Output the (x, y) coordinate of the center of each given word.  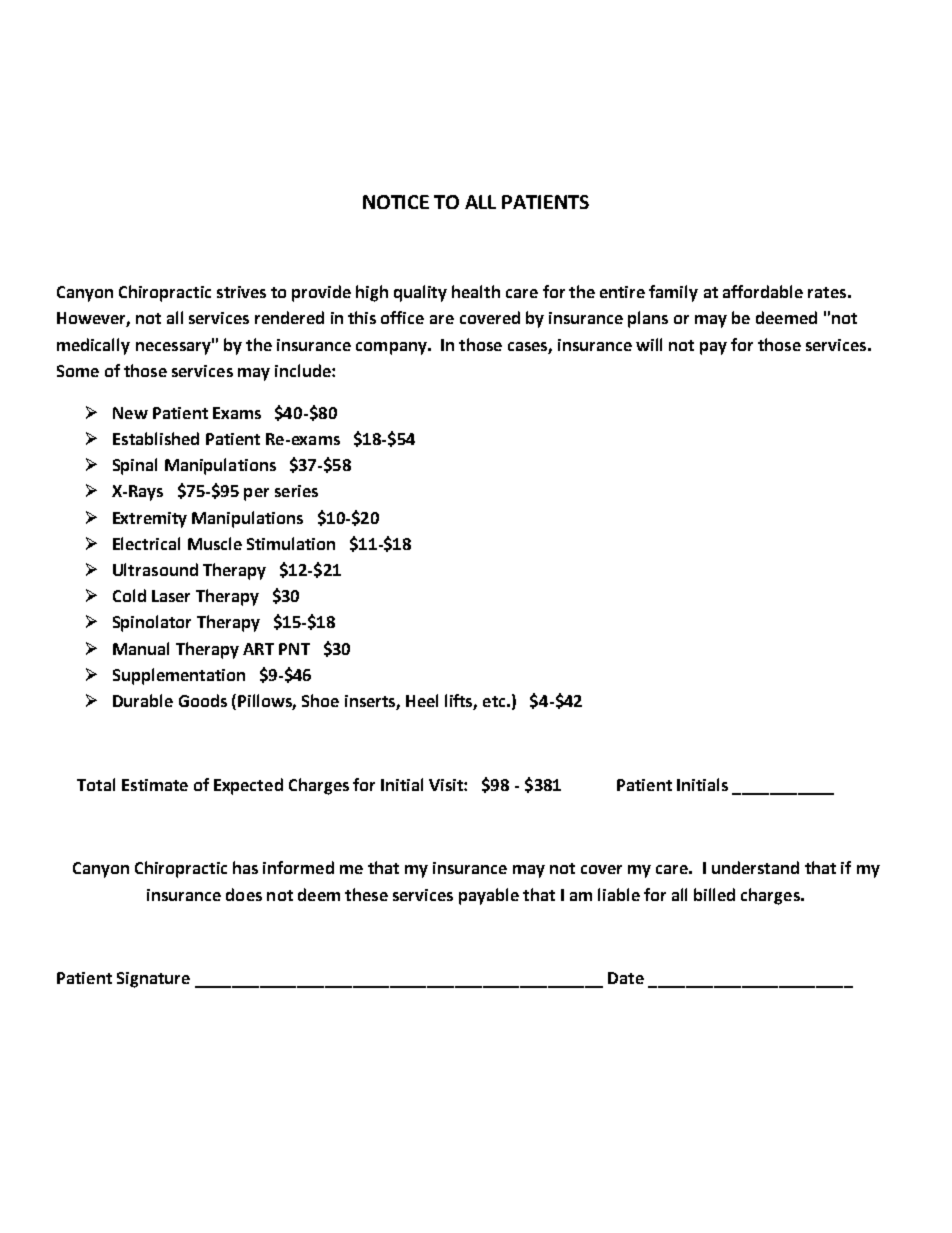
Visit (447, 785)
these (366, 894)
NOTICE (396, 202)
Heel (422, 700)
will (649, 344)
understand (755, 867)
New (130, 413)
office (402, 317)
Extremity (150, 520)
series (296, 491)
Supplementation (179, 676)
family (673, 293)
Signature (153, 980)
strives (241, 292)
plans (648, 319)
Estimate (155, 785)
